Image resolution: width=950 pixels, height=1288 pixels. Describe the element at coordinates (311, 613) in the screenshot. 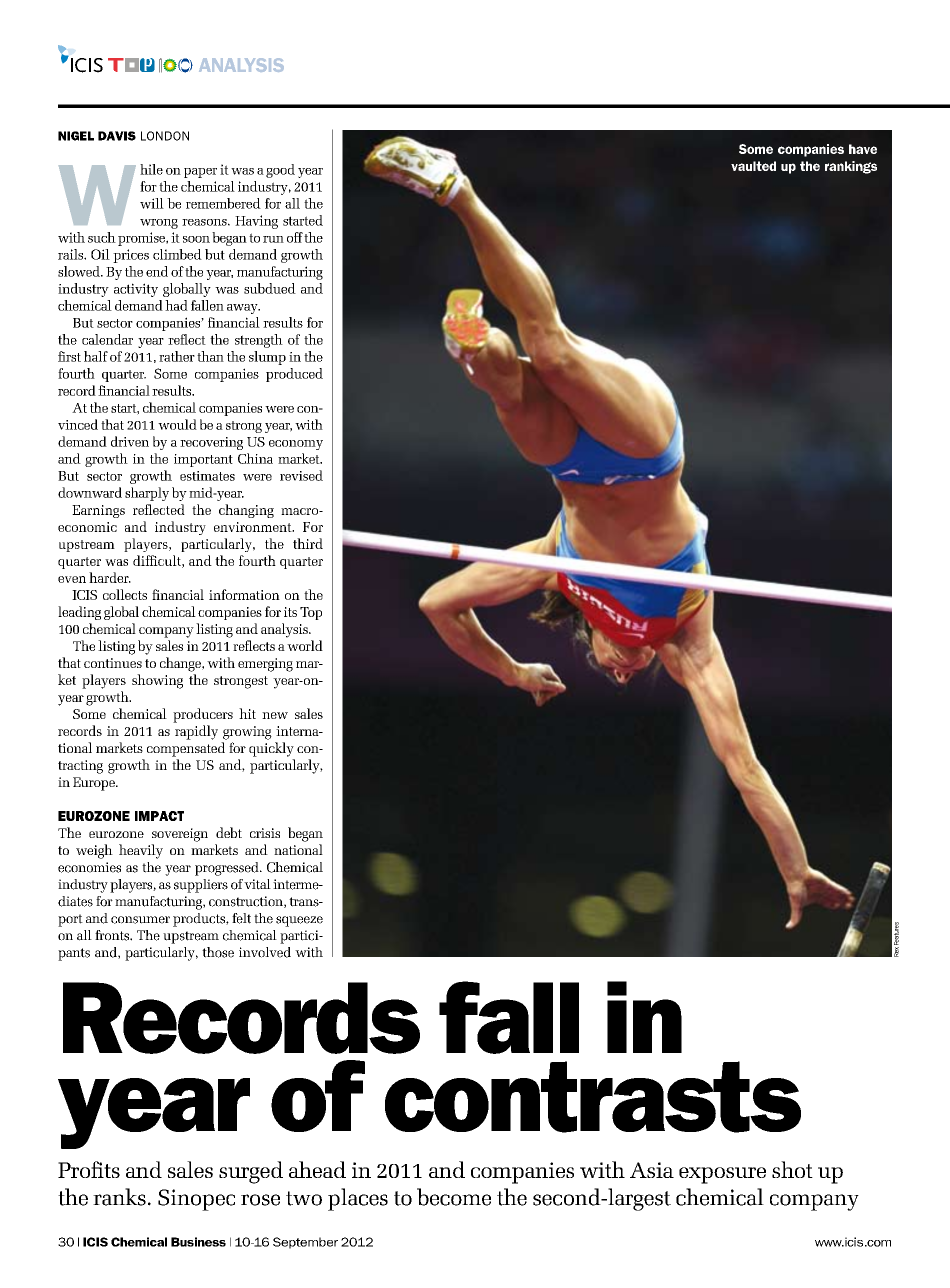

I see `Top` at that location.
